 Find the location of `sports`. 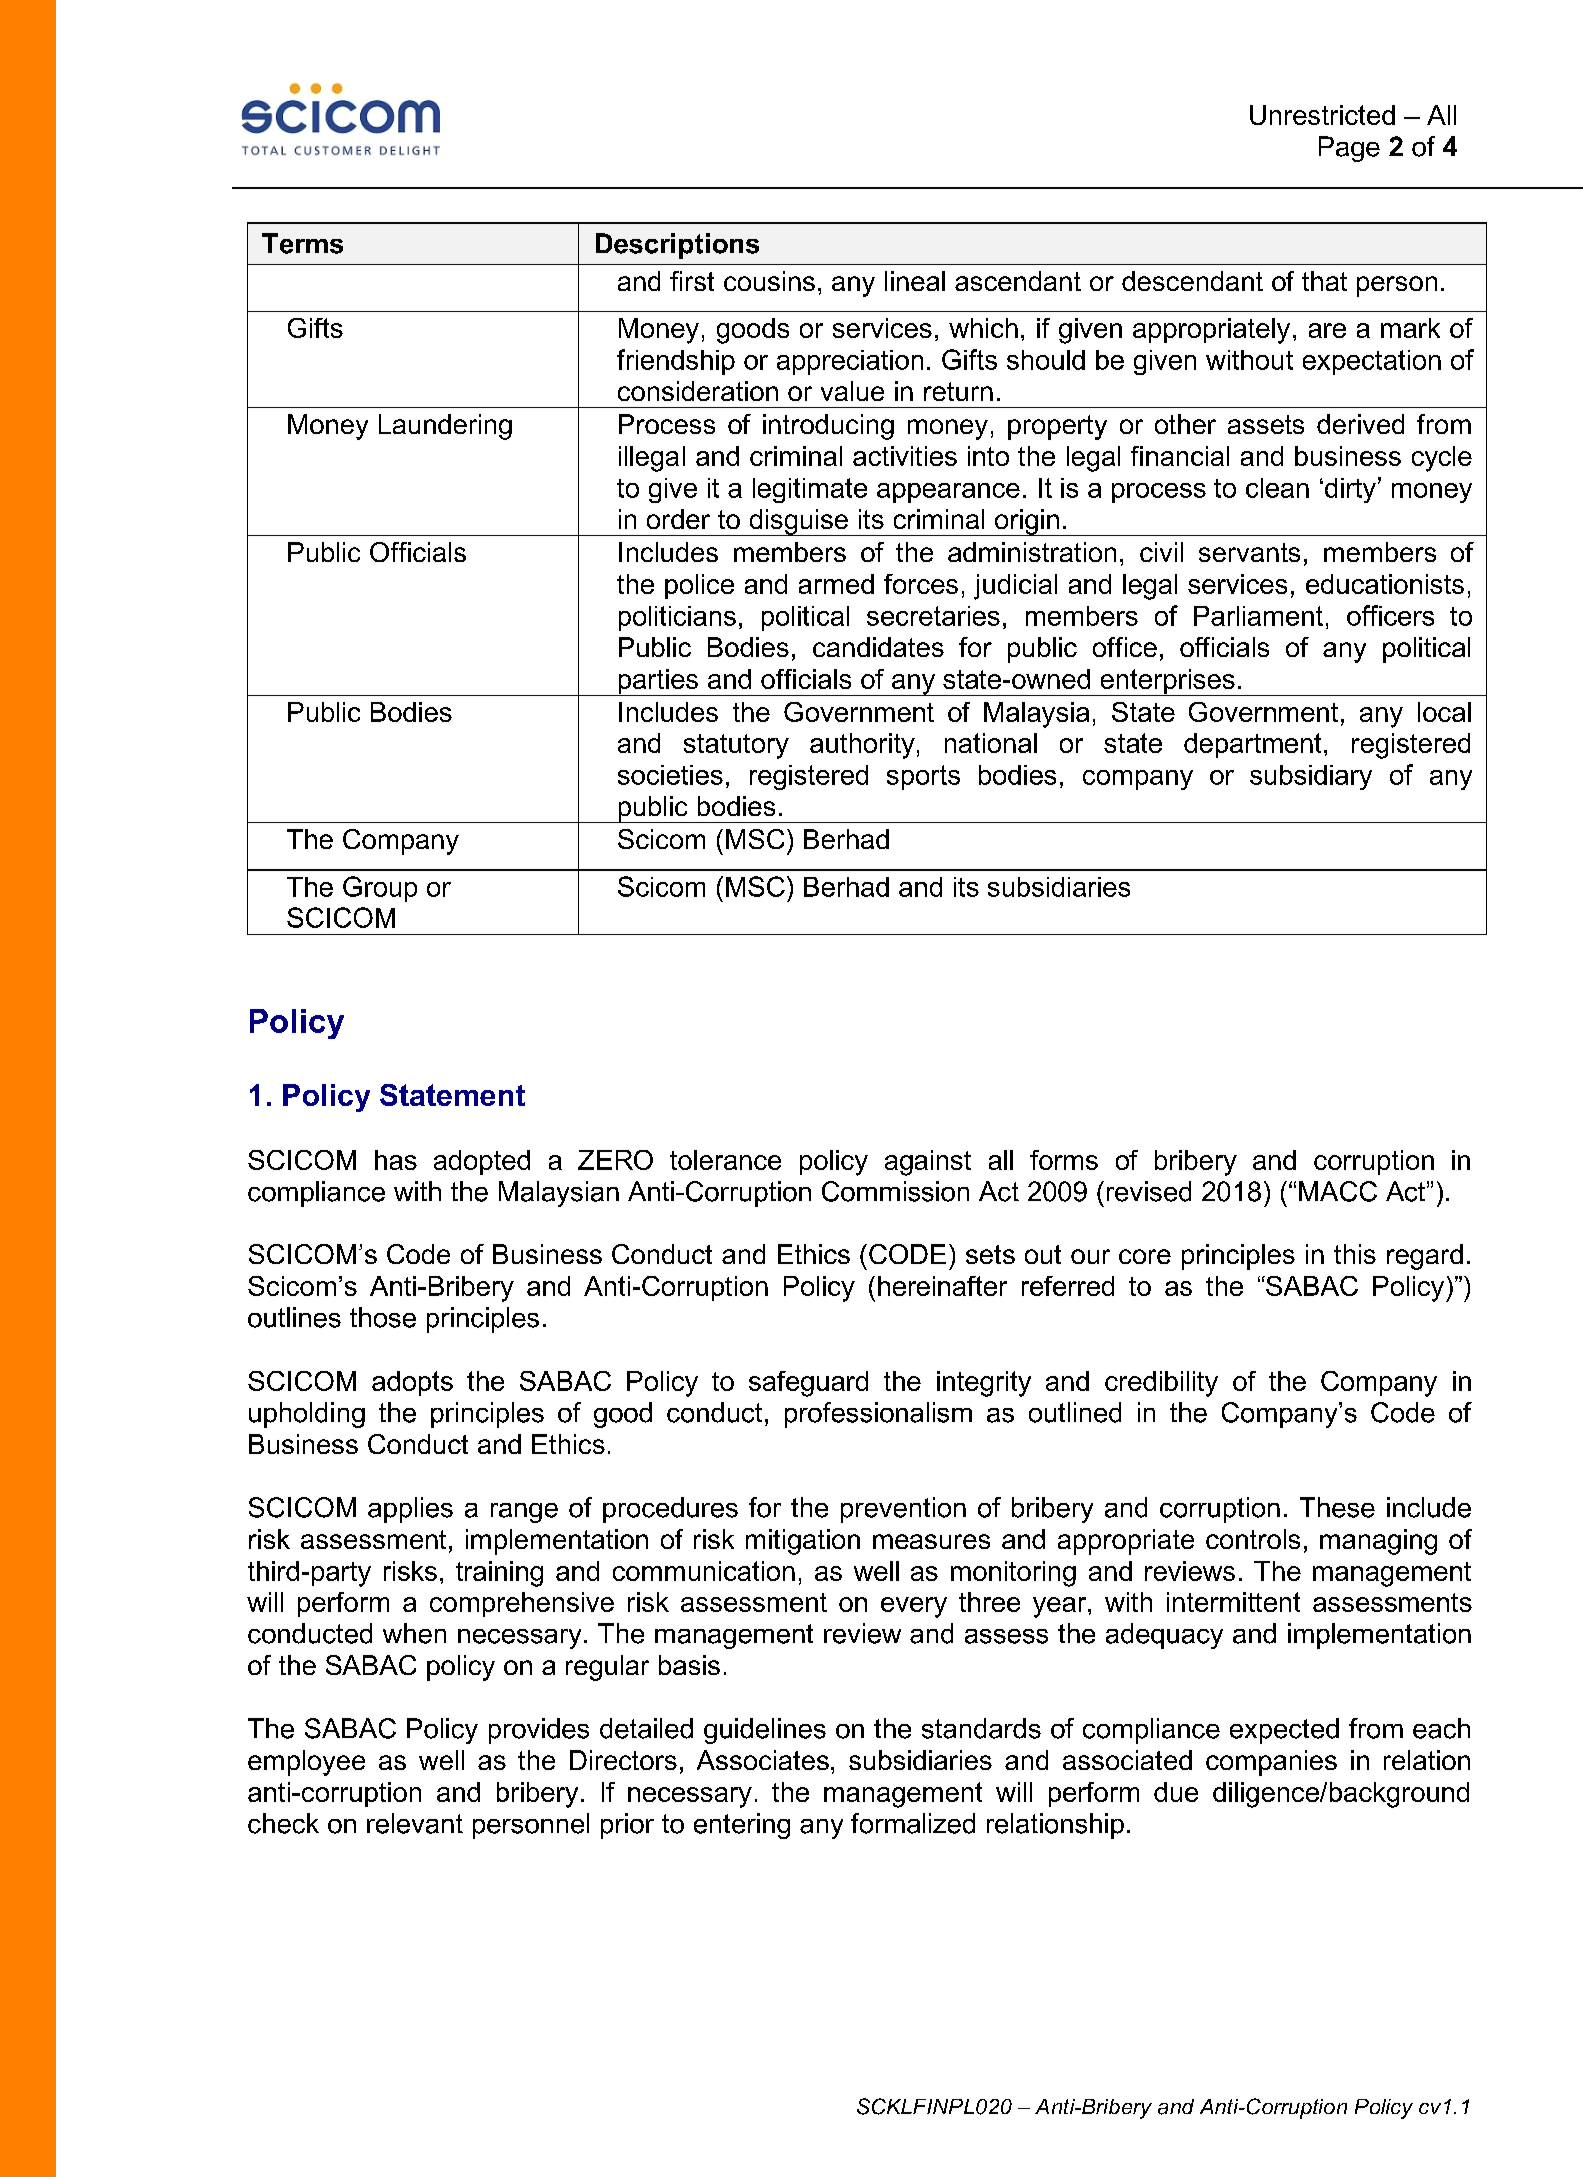

sports is located at coordinates (923, 777).
